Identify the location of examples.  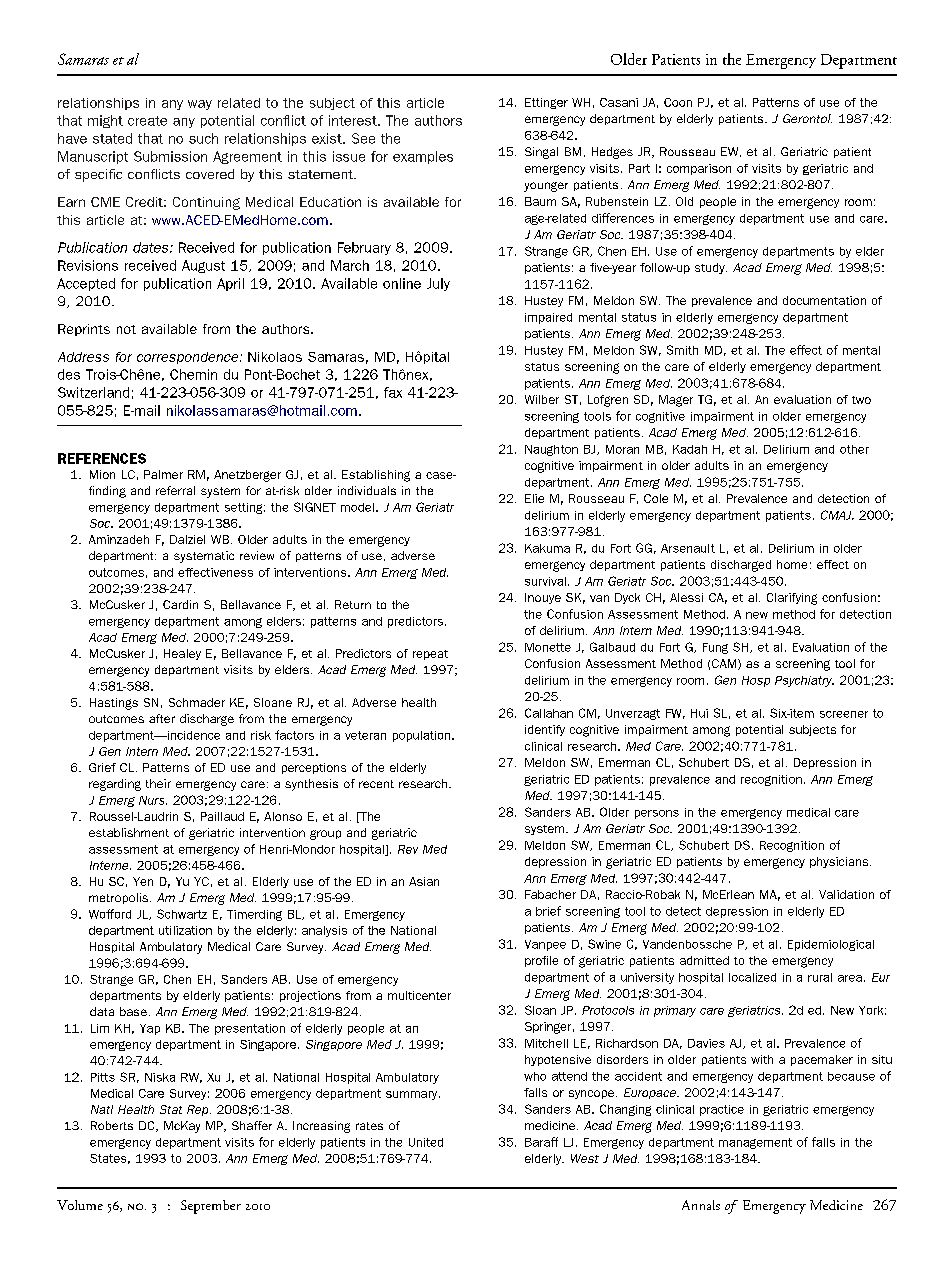
(423, 157).
